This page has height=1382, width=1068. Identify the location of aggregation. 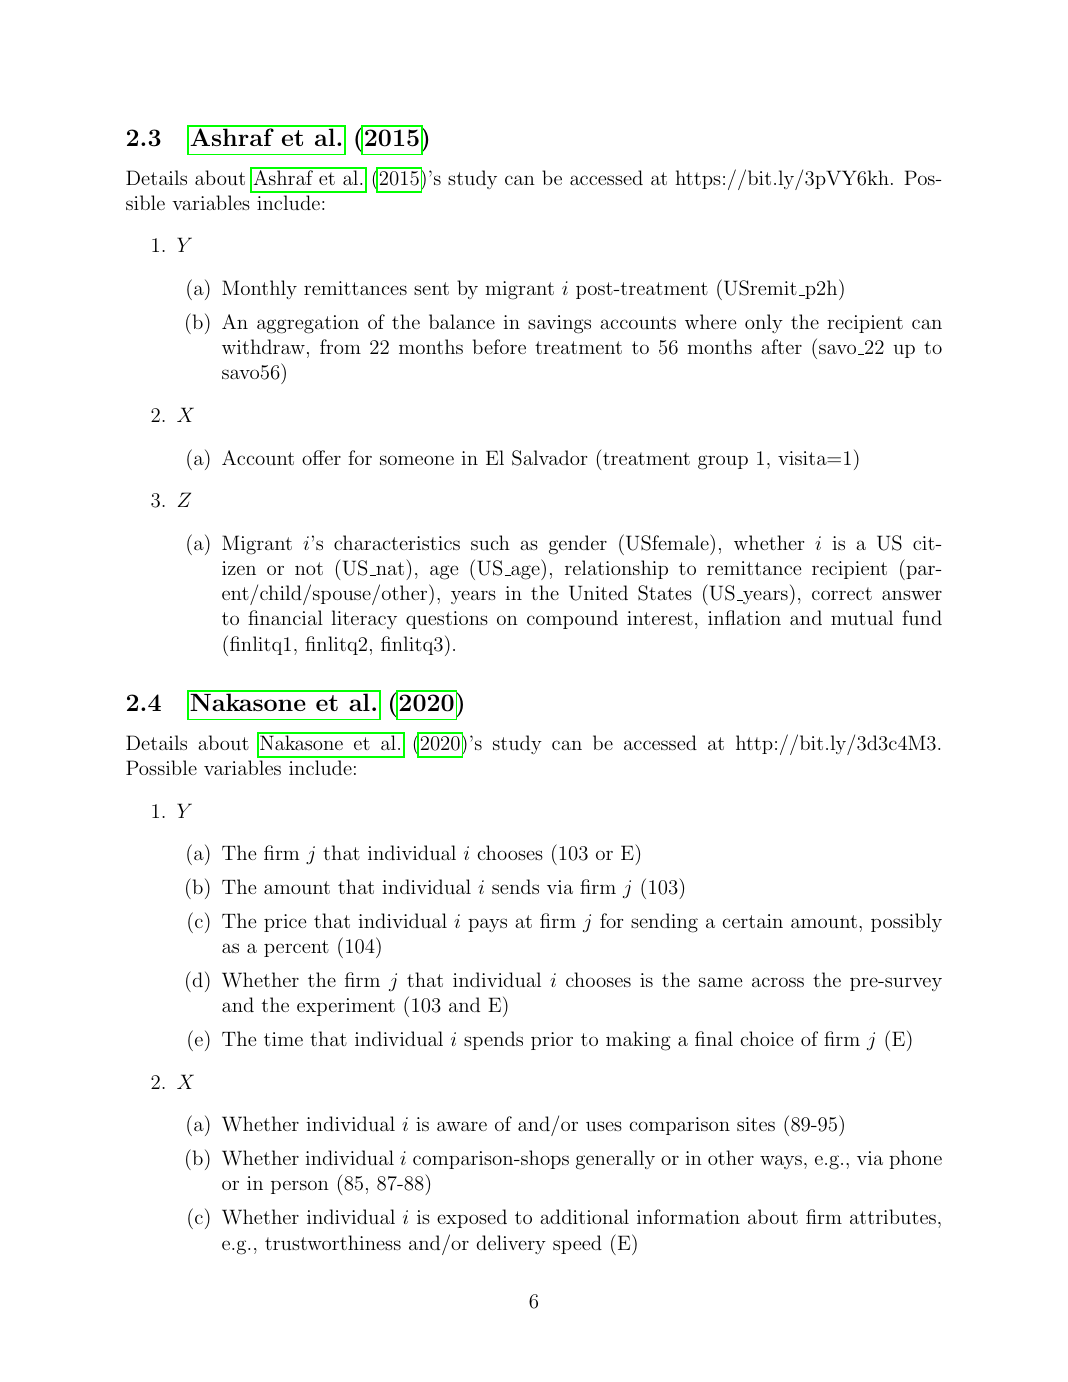
(308, 324).
